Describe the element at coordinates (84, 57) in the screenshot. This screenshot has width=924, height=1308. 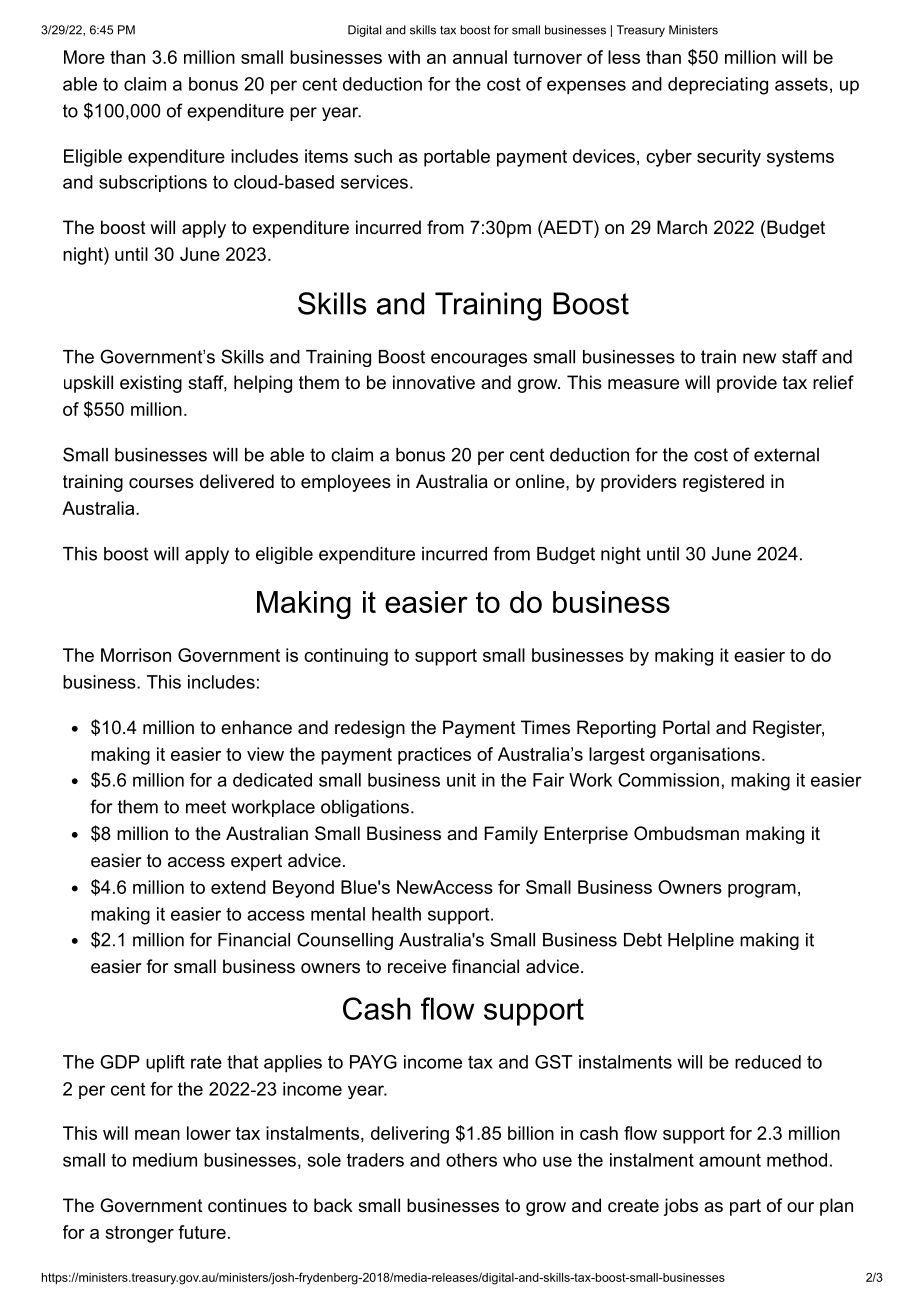
I see `More` at that location.
